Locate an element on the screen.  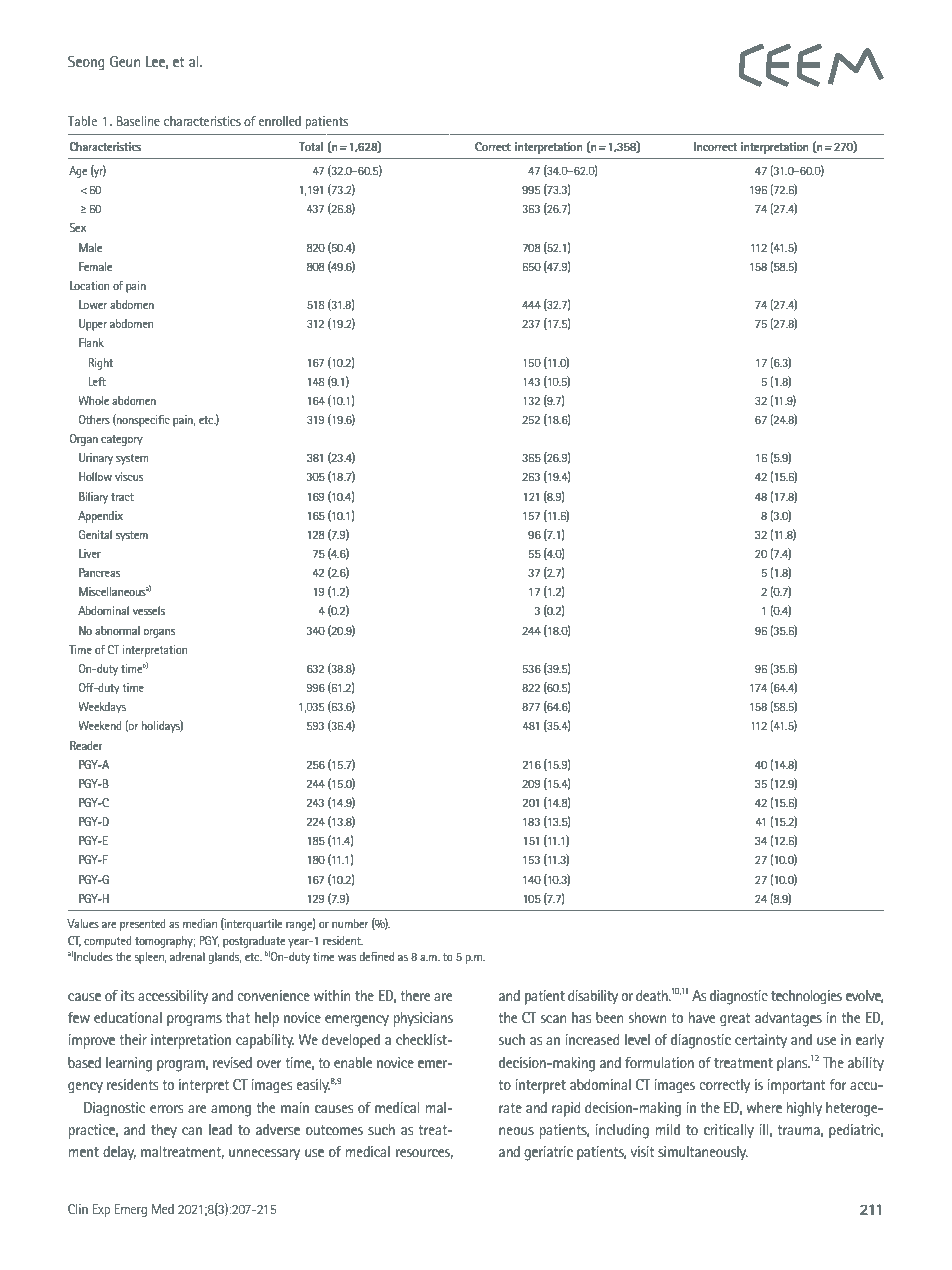
Total is located at coordinates (311, 146).
